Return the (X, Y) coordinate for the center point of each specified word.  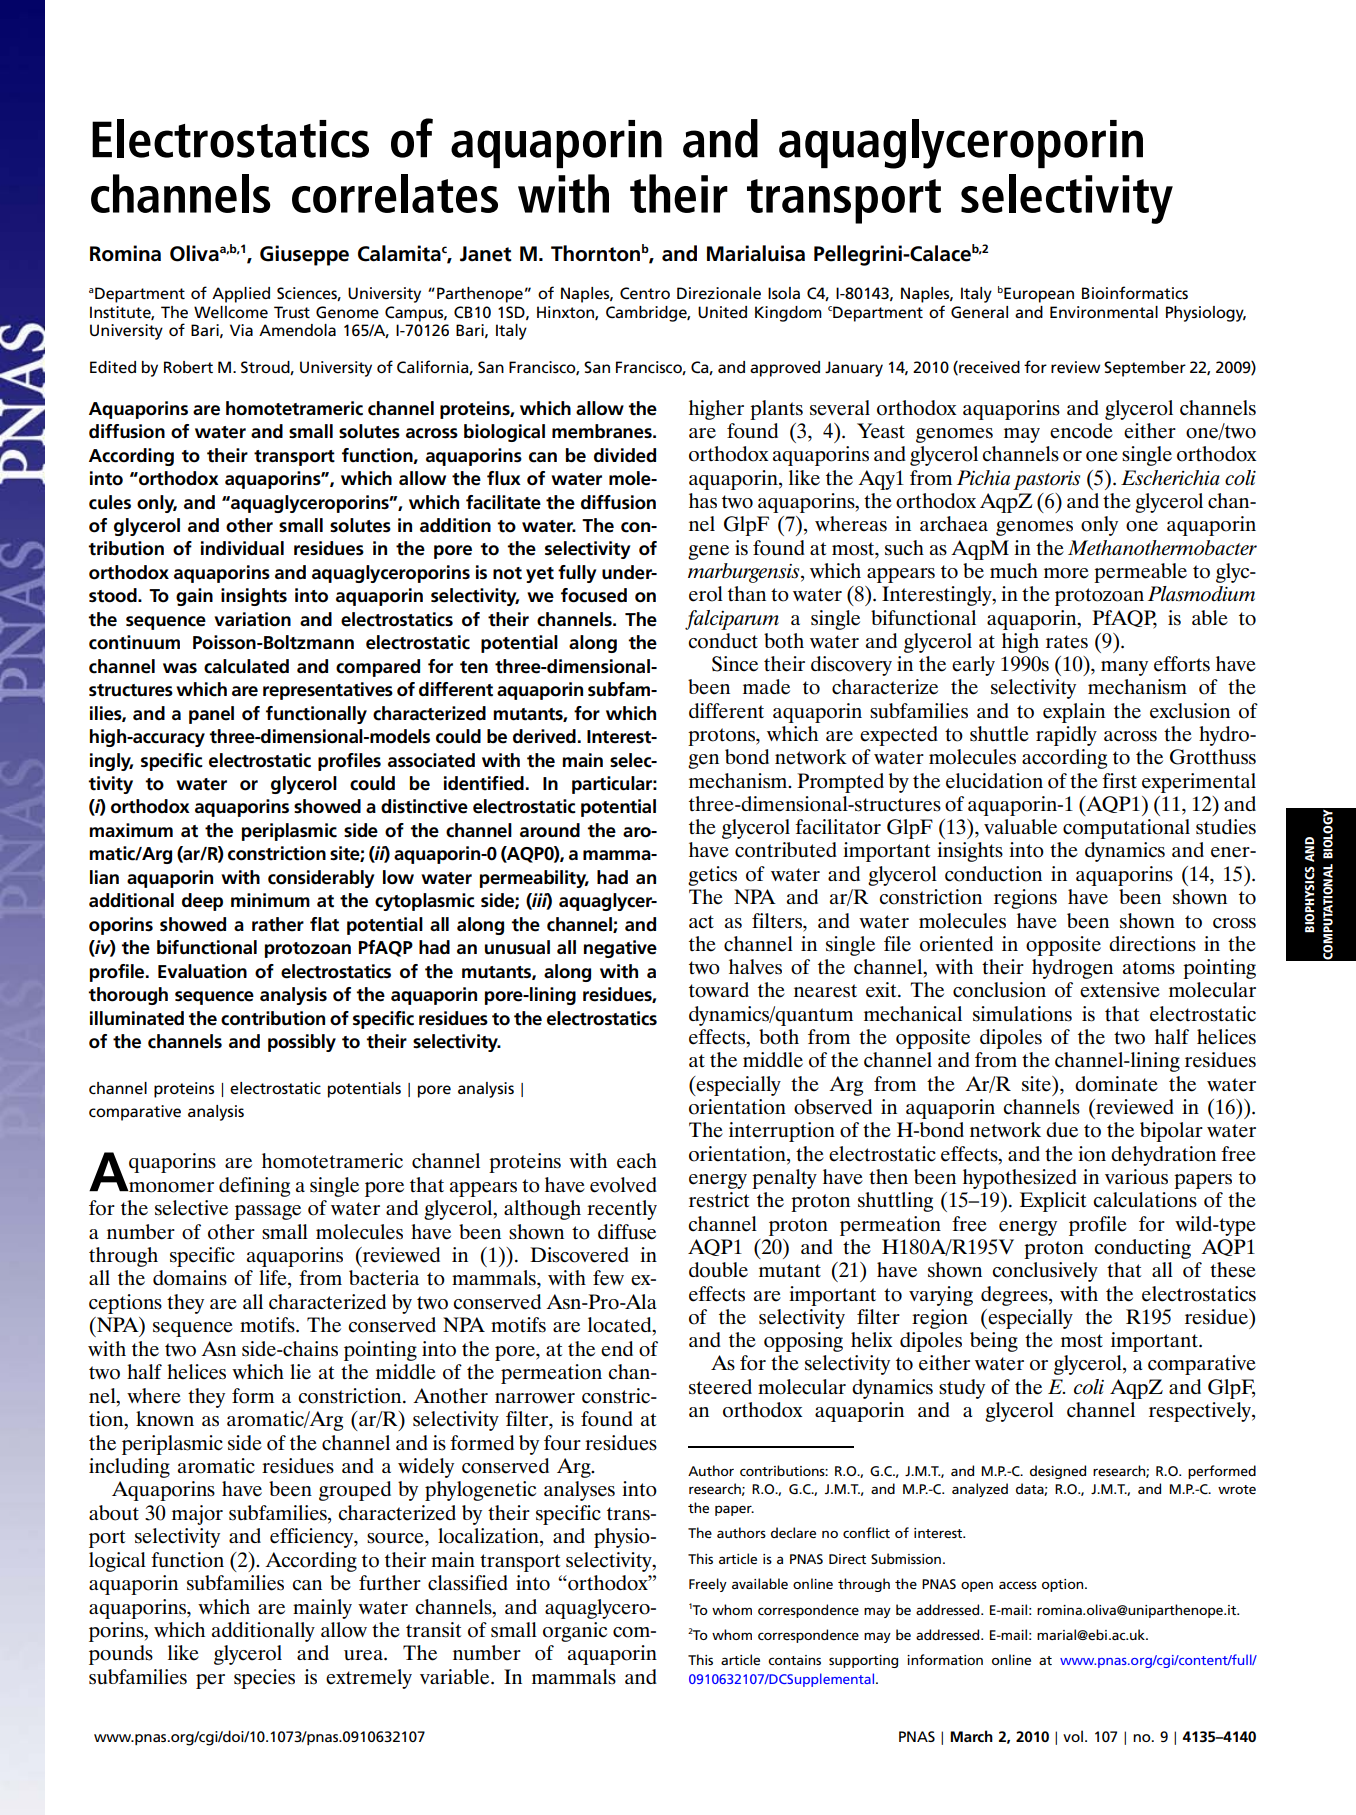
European (1039, 295)
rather (278, 924)
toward (719, 990)
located (621, 1326)
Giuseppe (304, 255)
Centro (645, 293)
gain (194, 597)
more (1066, 573)
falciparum (732, 620)
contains (794, 1660)
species (264, 1679)
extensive (1120, 990)
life (274, 1279)
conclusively (1045, 1272)
